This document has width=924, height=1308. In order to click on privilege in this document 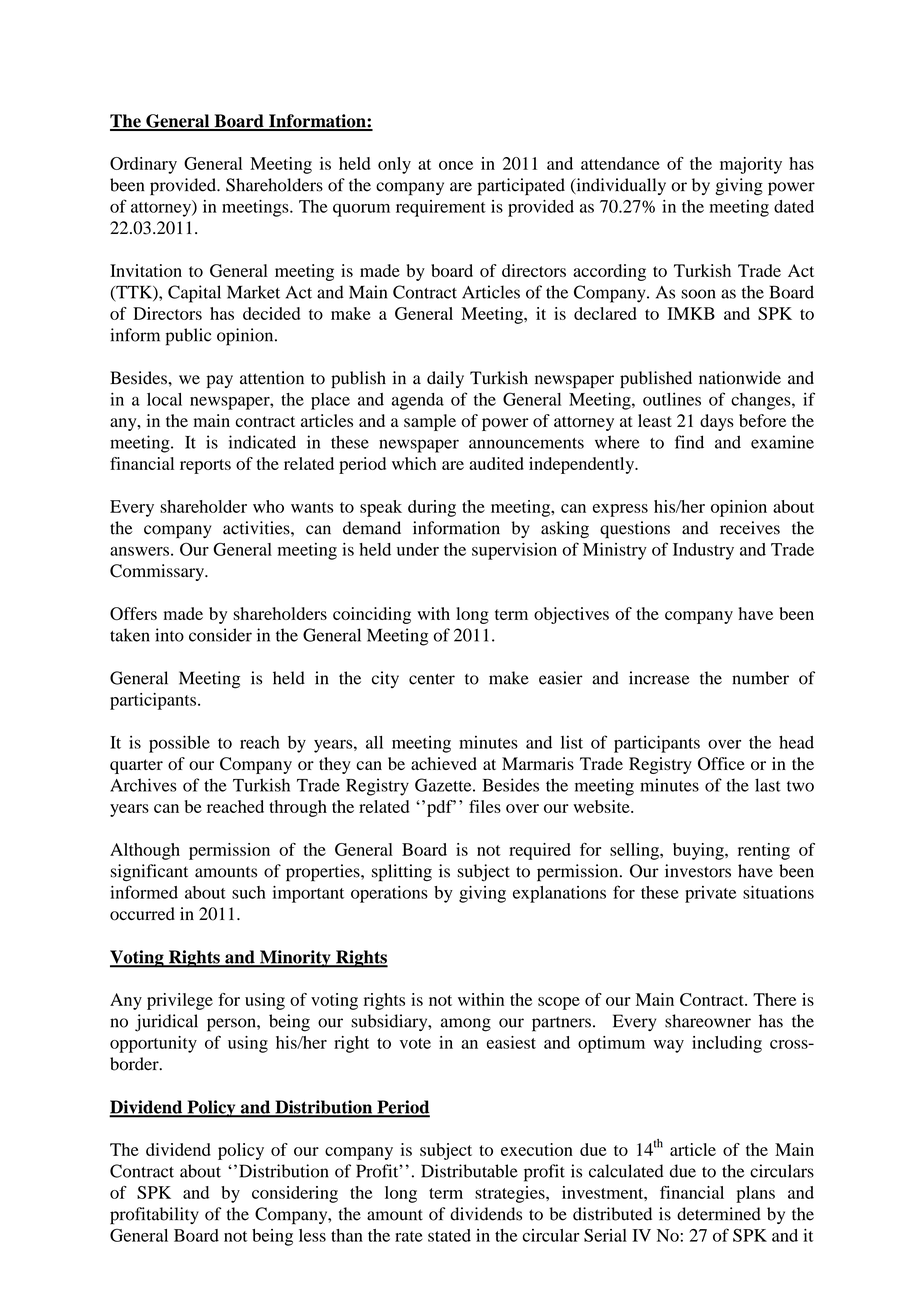, I will do `click(180, 1001)`.
